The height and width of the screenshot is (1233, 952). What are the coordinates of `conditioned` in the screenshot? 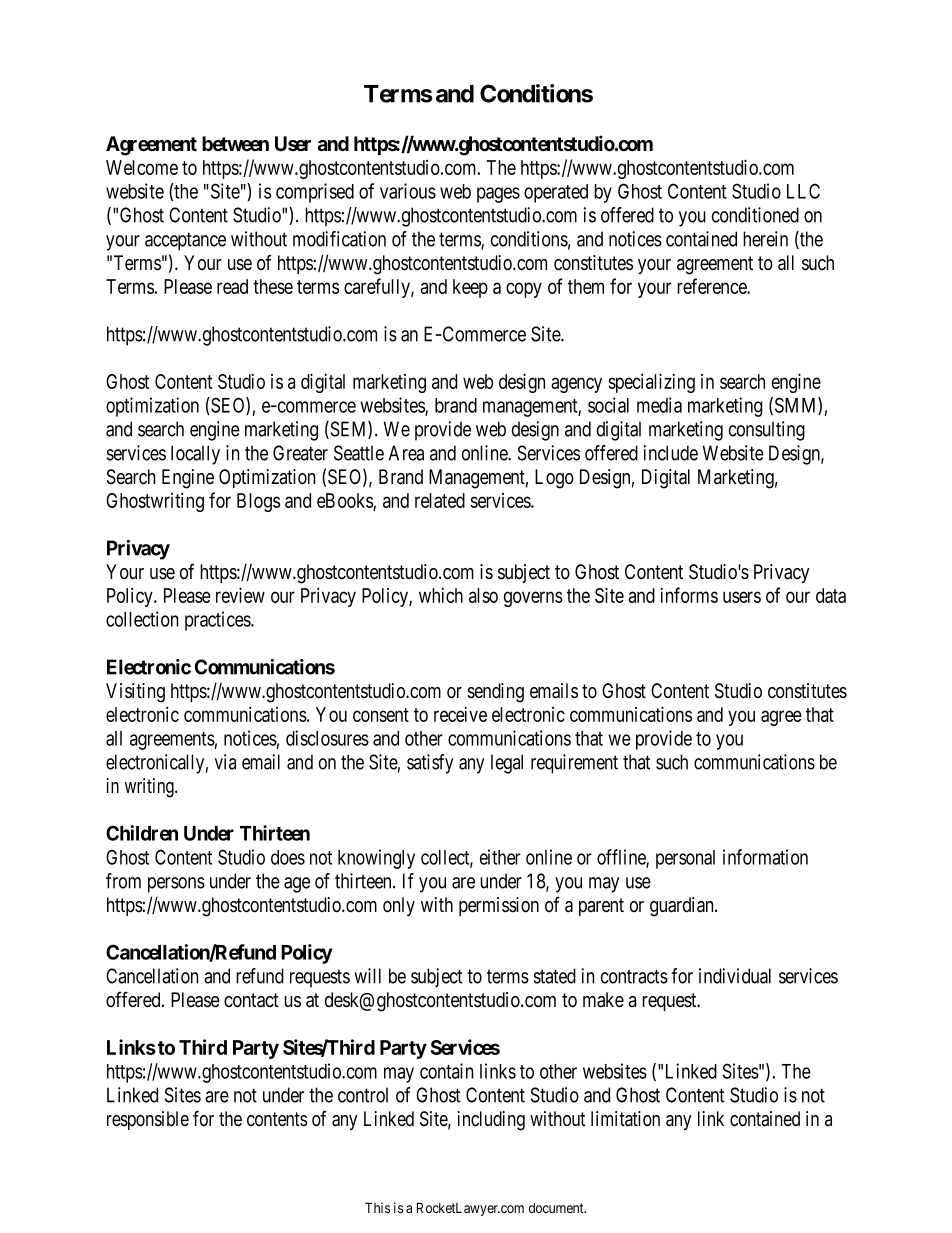 It's located at (755, 215).
